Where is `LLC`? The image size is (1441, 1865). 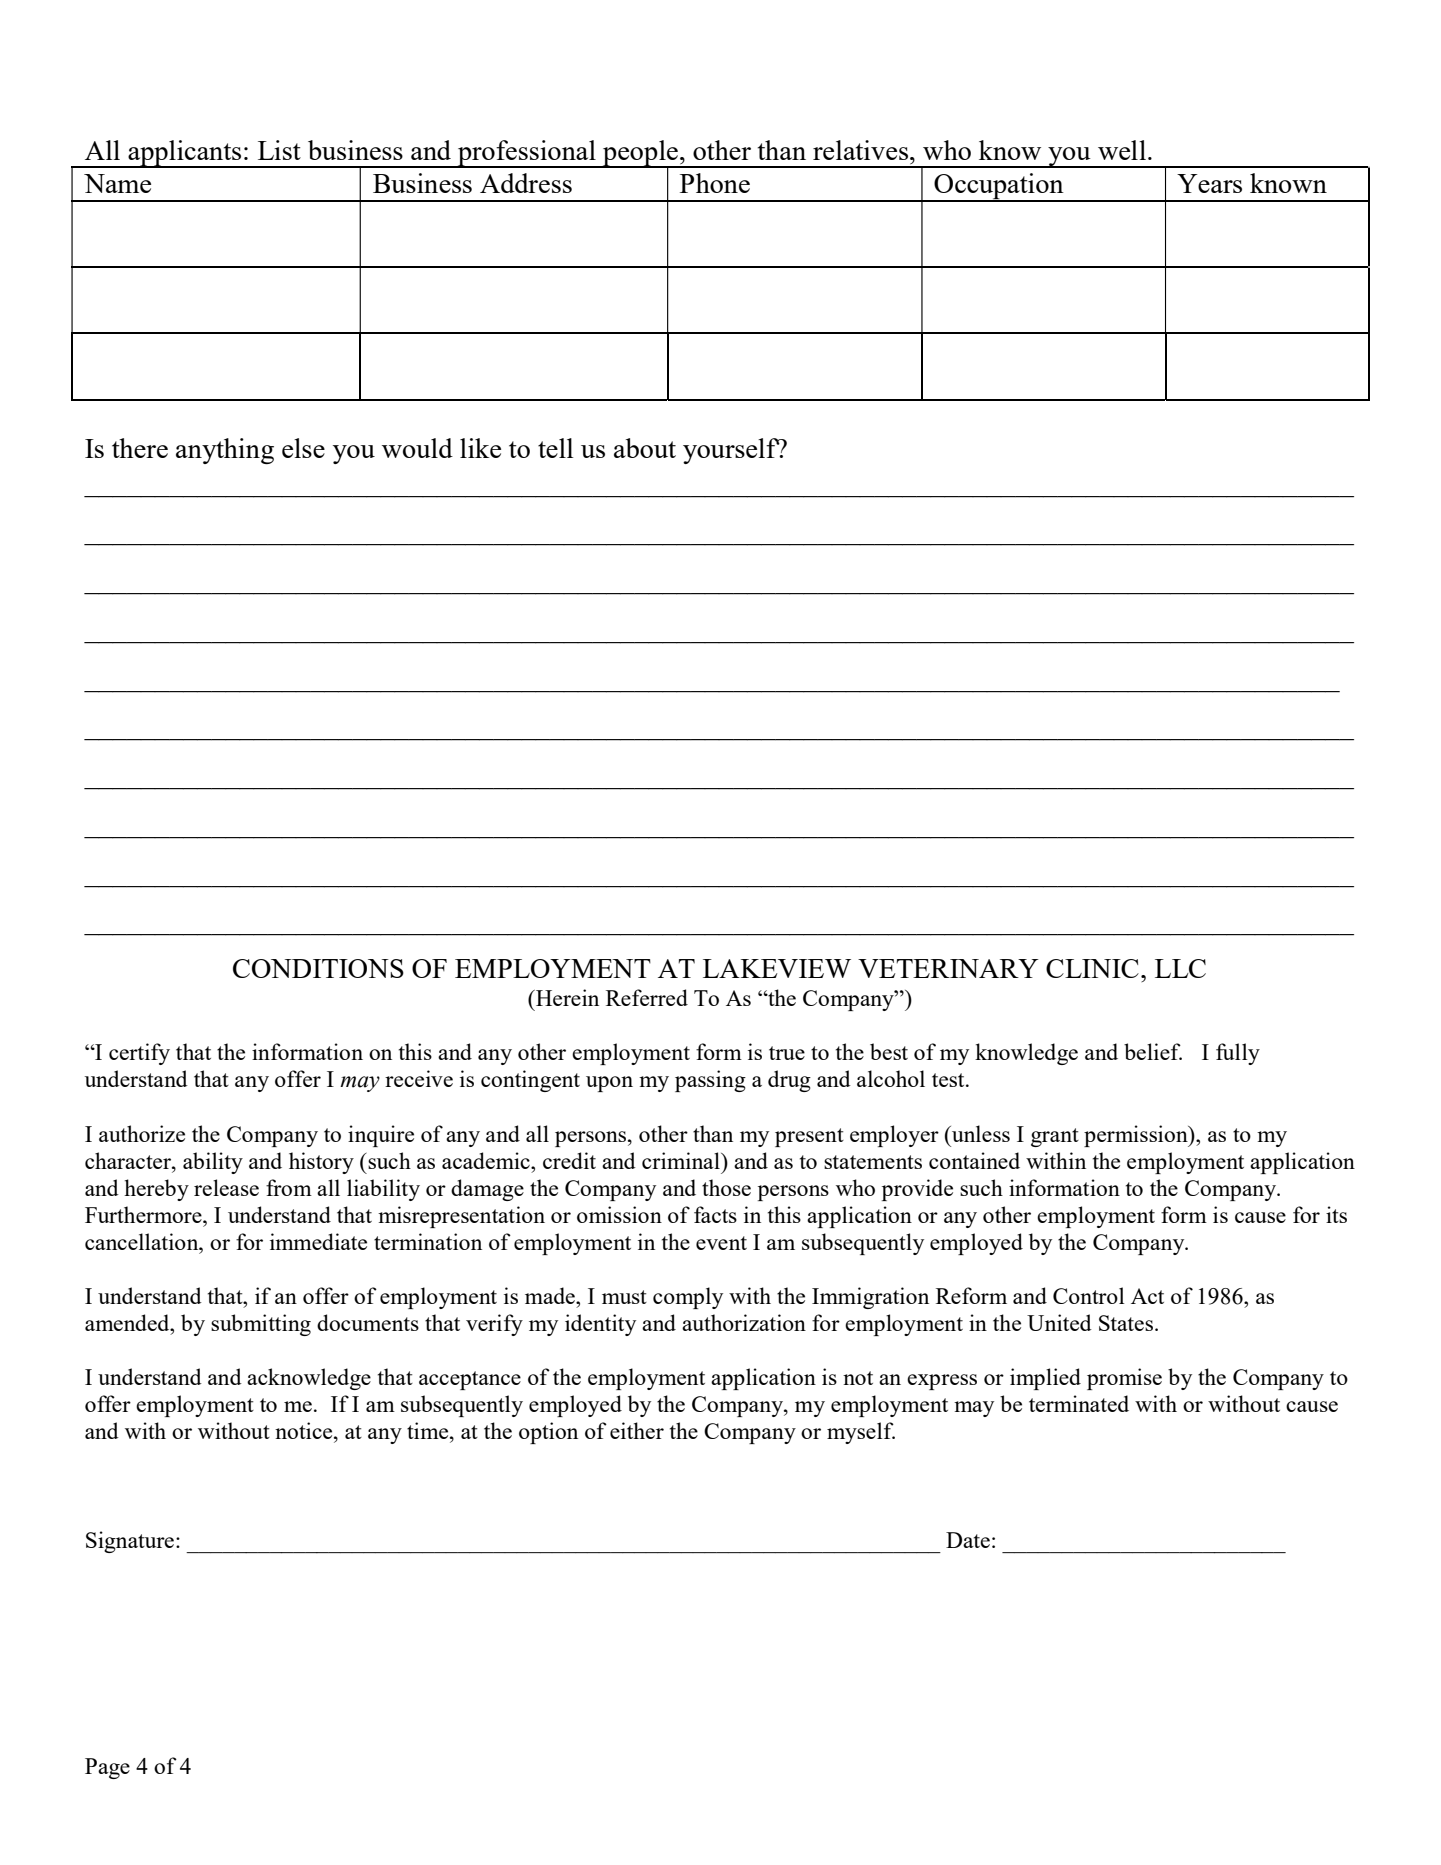 LLC is located at coordinates (1180, 968).
